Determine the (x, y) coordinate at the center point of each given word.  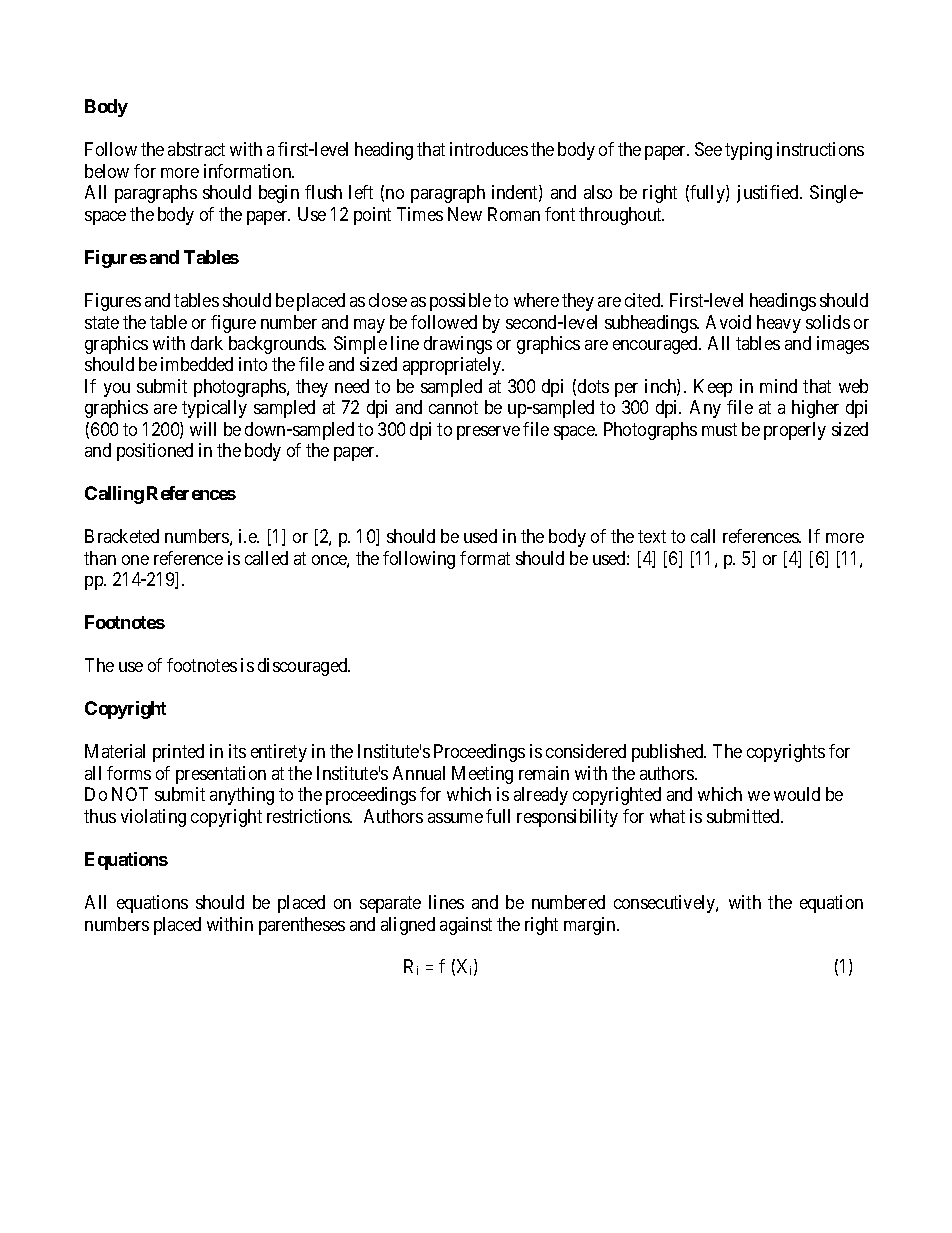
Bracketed (122, 536)
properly (795, 431)
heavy (779, 324)
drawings (458, 345)
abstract (196, 149)
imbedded (197, 364)
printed (178, 753)
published (669, 753)
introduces (489, 149)
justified (769, 194)
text (652, 536)
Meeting (482, 775)
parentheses (302, 926)
